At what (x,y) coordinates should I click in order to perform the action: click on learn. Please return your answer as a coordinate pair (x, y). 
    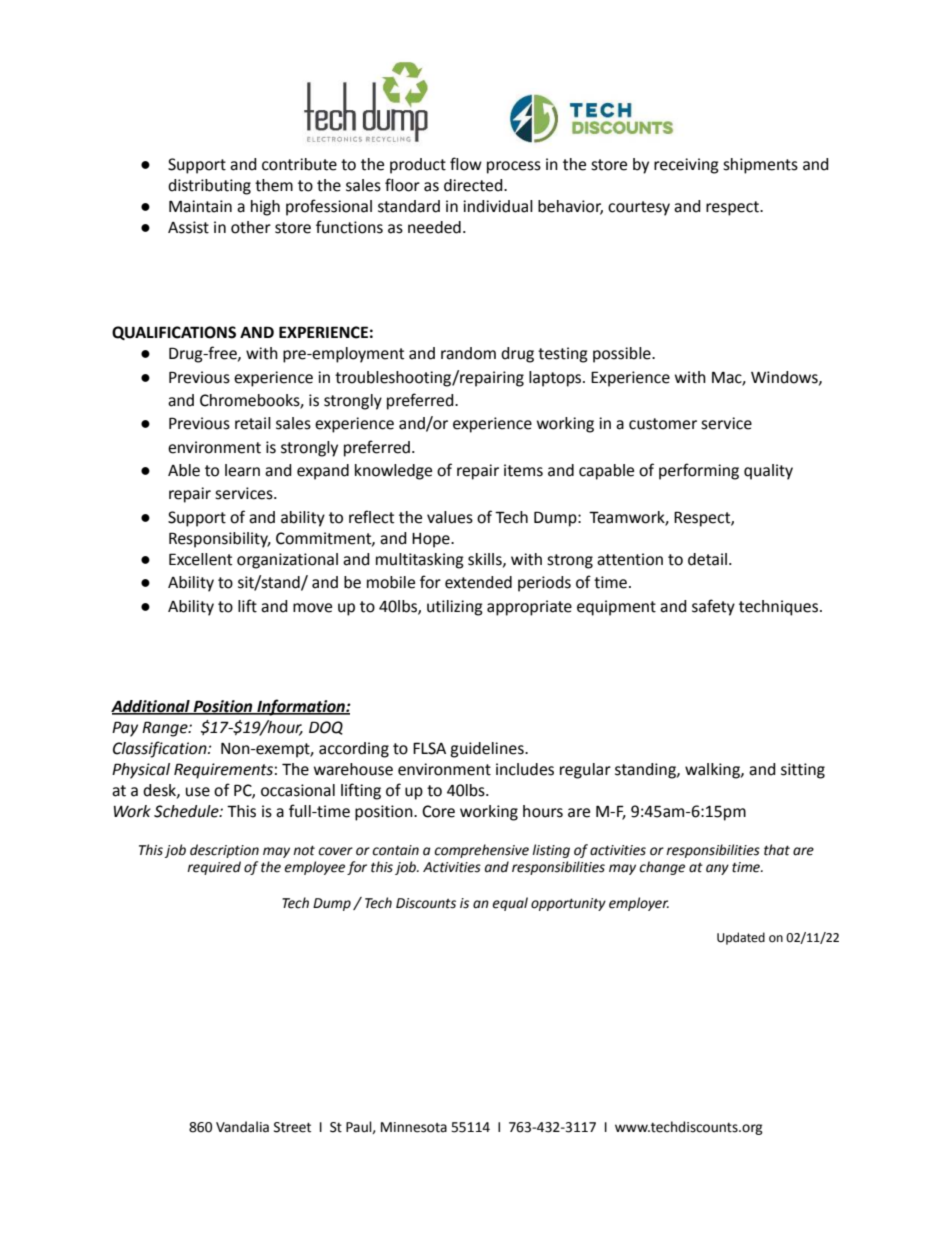
    Looking at the image, I should click on (242, 470).
